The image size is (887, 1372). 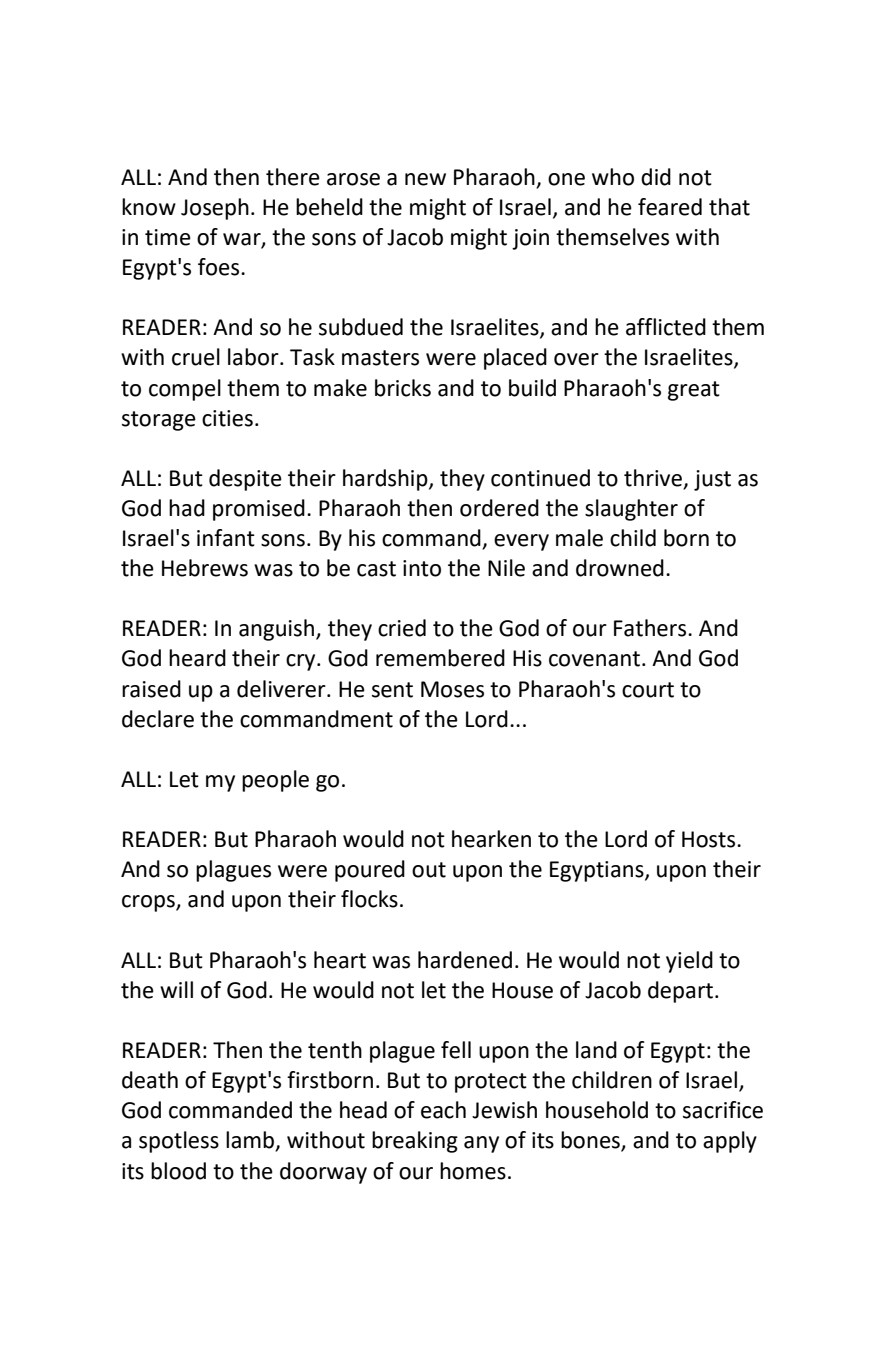 I want to click on court, so click(x=648, y=690).
